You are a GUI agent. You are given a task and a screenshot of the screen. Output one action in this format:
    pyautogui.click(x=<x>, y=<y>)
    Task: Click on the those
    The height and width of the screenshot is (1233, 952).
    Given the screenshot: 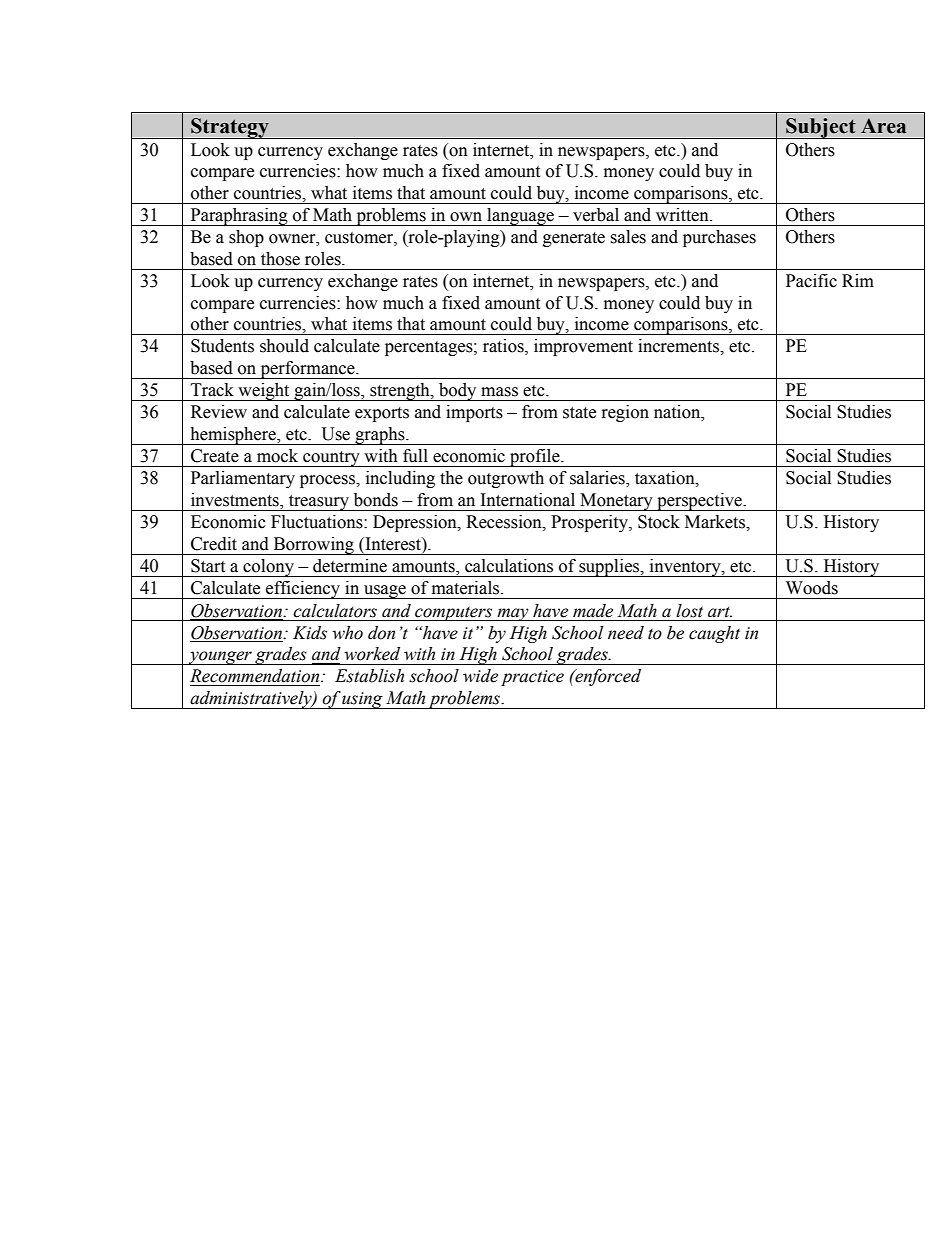 What is the action you would take?
    pyautogui.click(x=280, y=259)
